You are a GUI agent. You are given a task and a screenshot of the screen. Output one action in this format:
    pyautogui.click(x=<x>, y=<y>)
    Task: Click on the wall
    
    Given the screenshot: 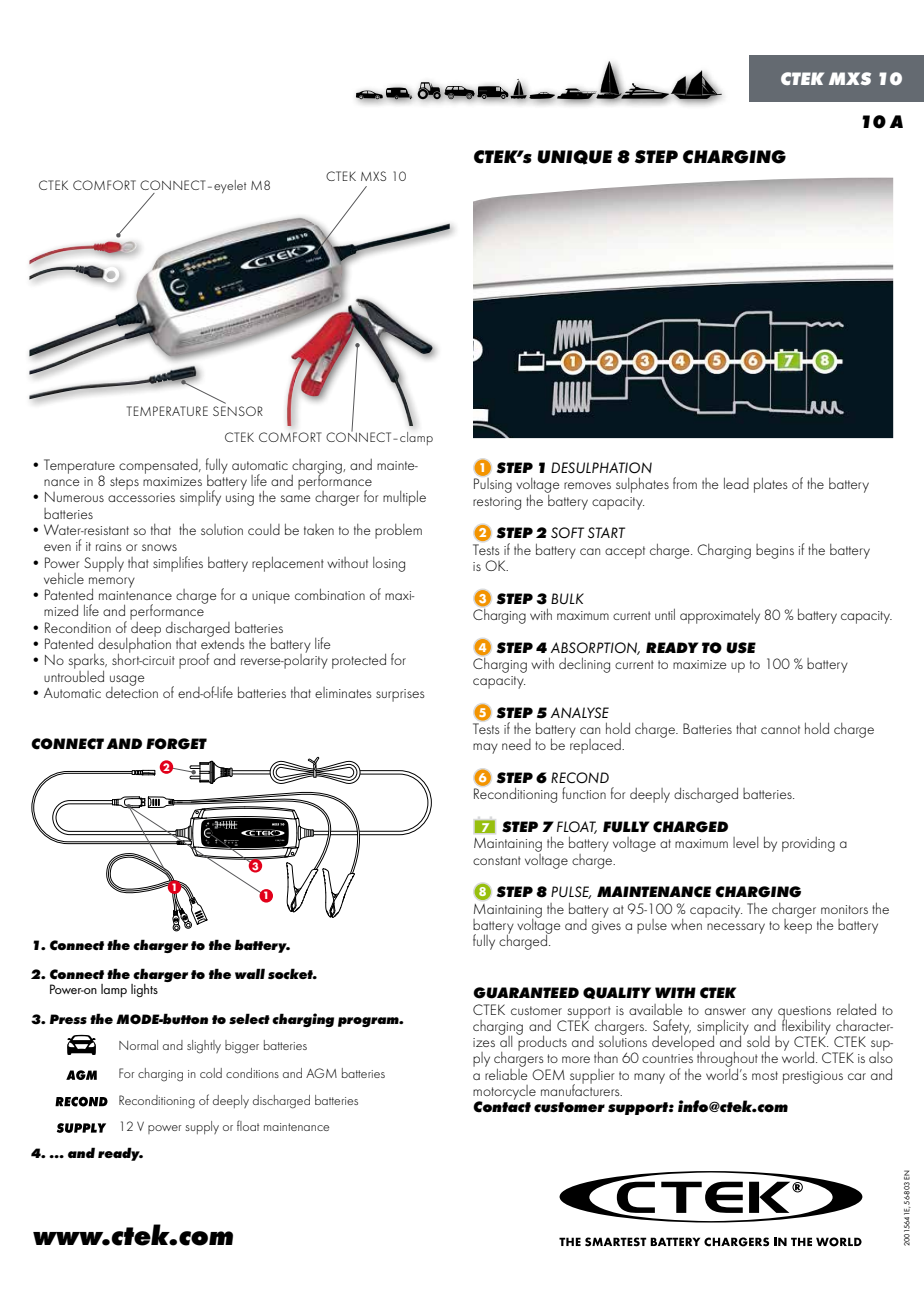 What is the action you would take?
    pyautogui.click(x=250, y=973)
